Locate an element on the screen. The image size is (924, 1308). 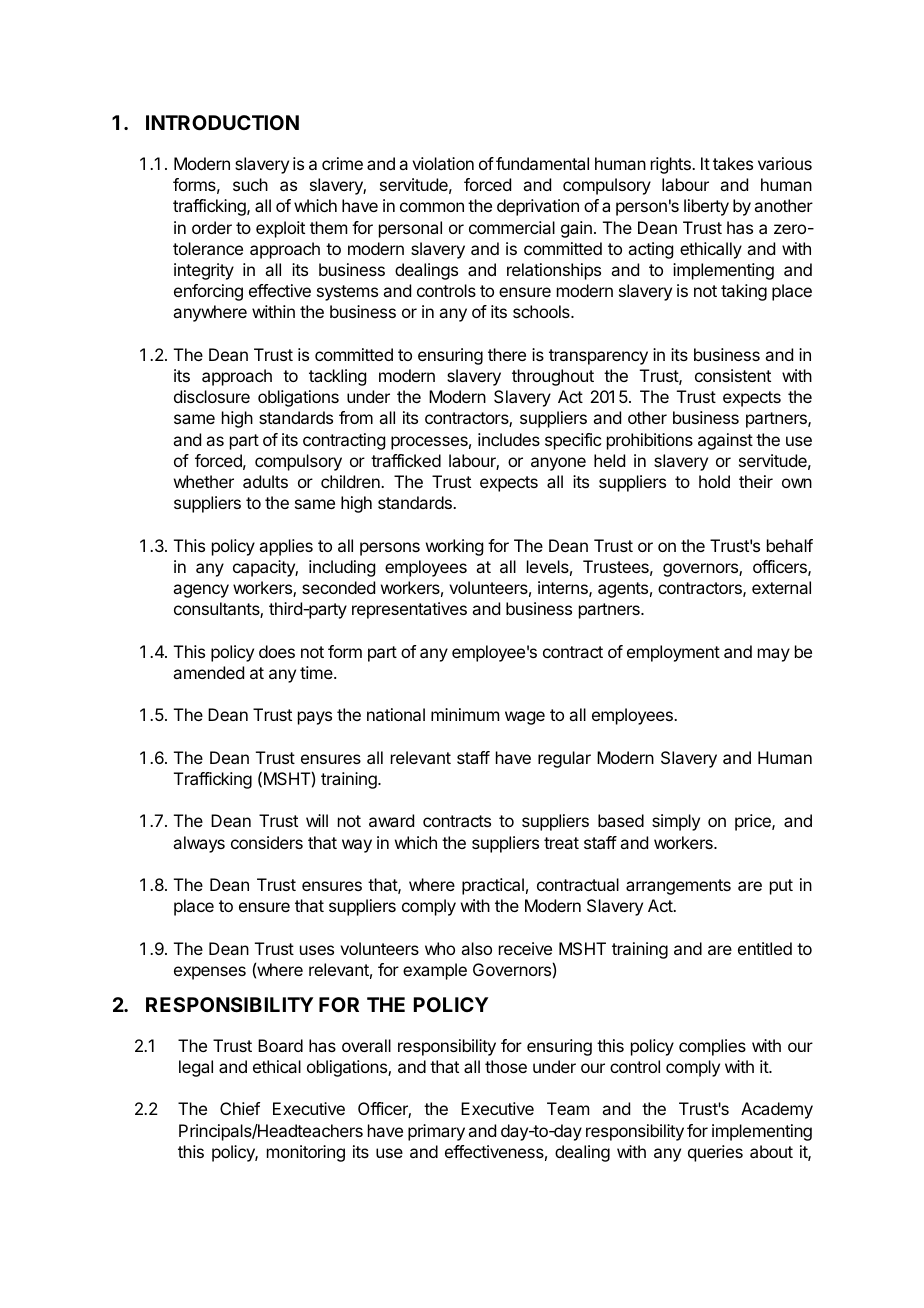
arrangements is located at coordinates (678, 887).
